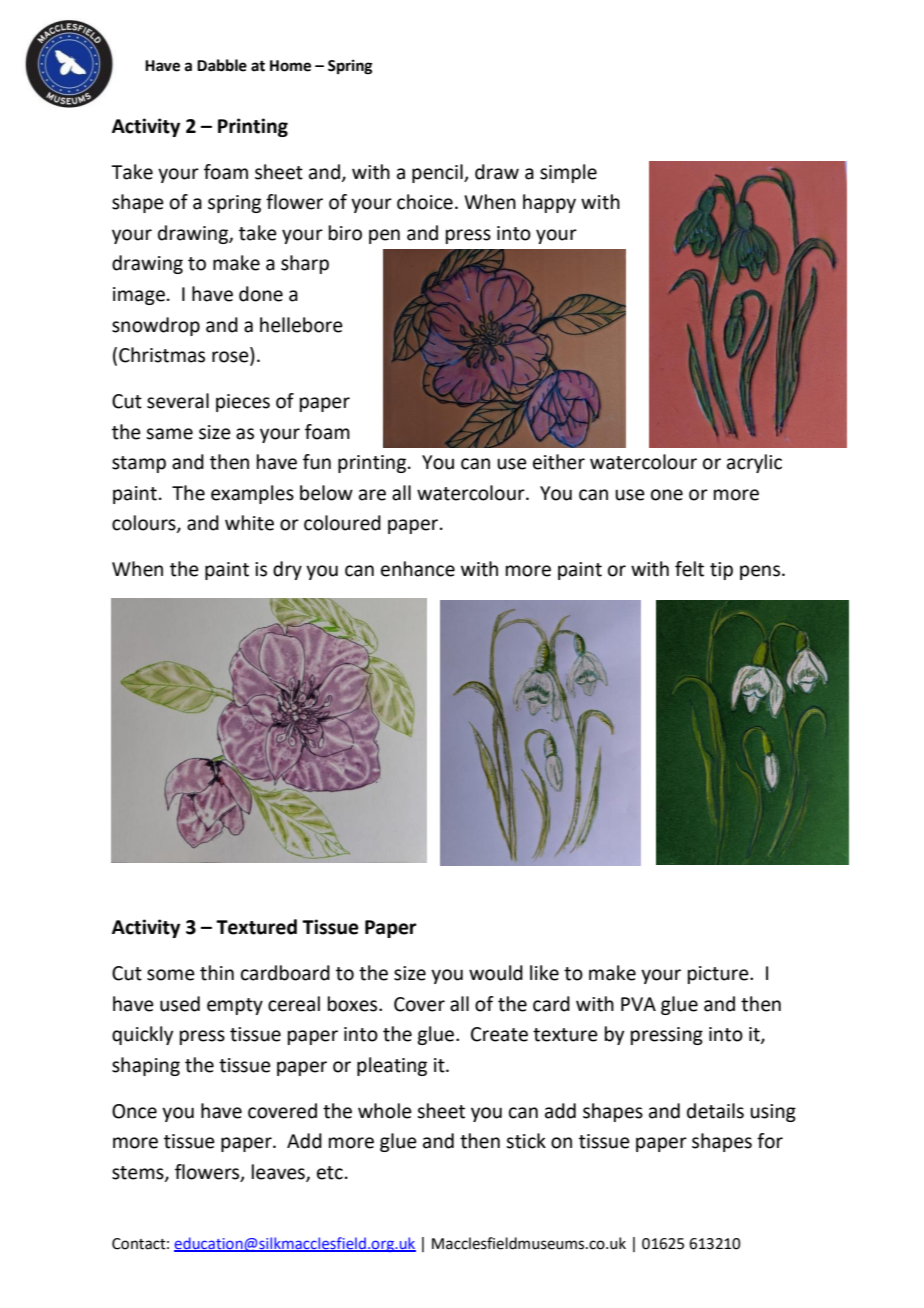 This screenshot has height=1308, width=924. Describe the element at coordinates (496, 973) in the screenshot. I see `would` at that location.
